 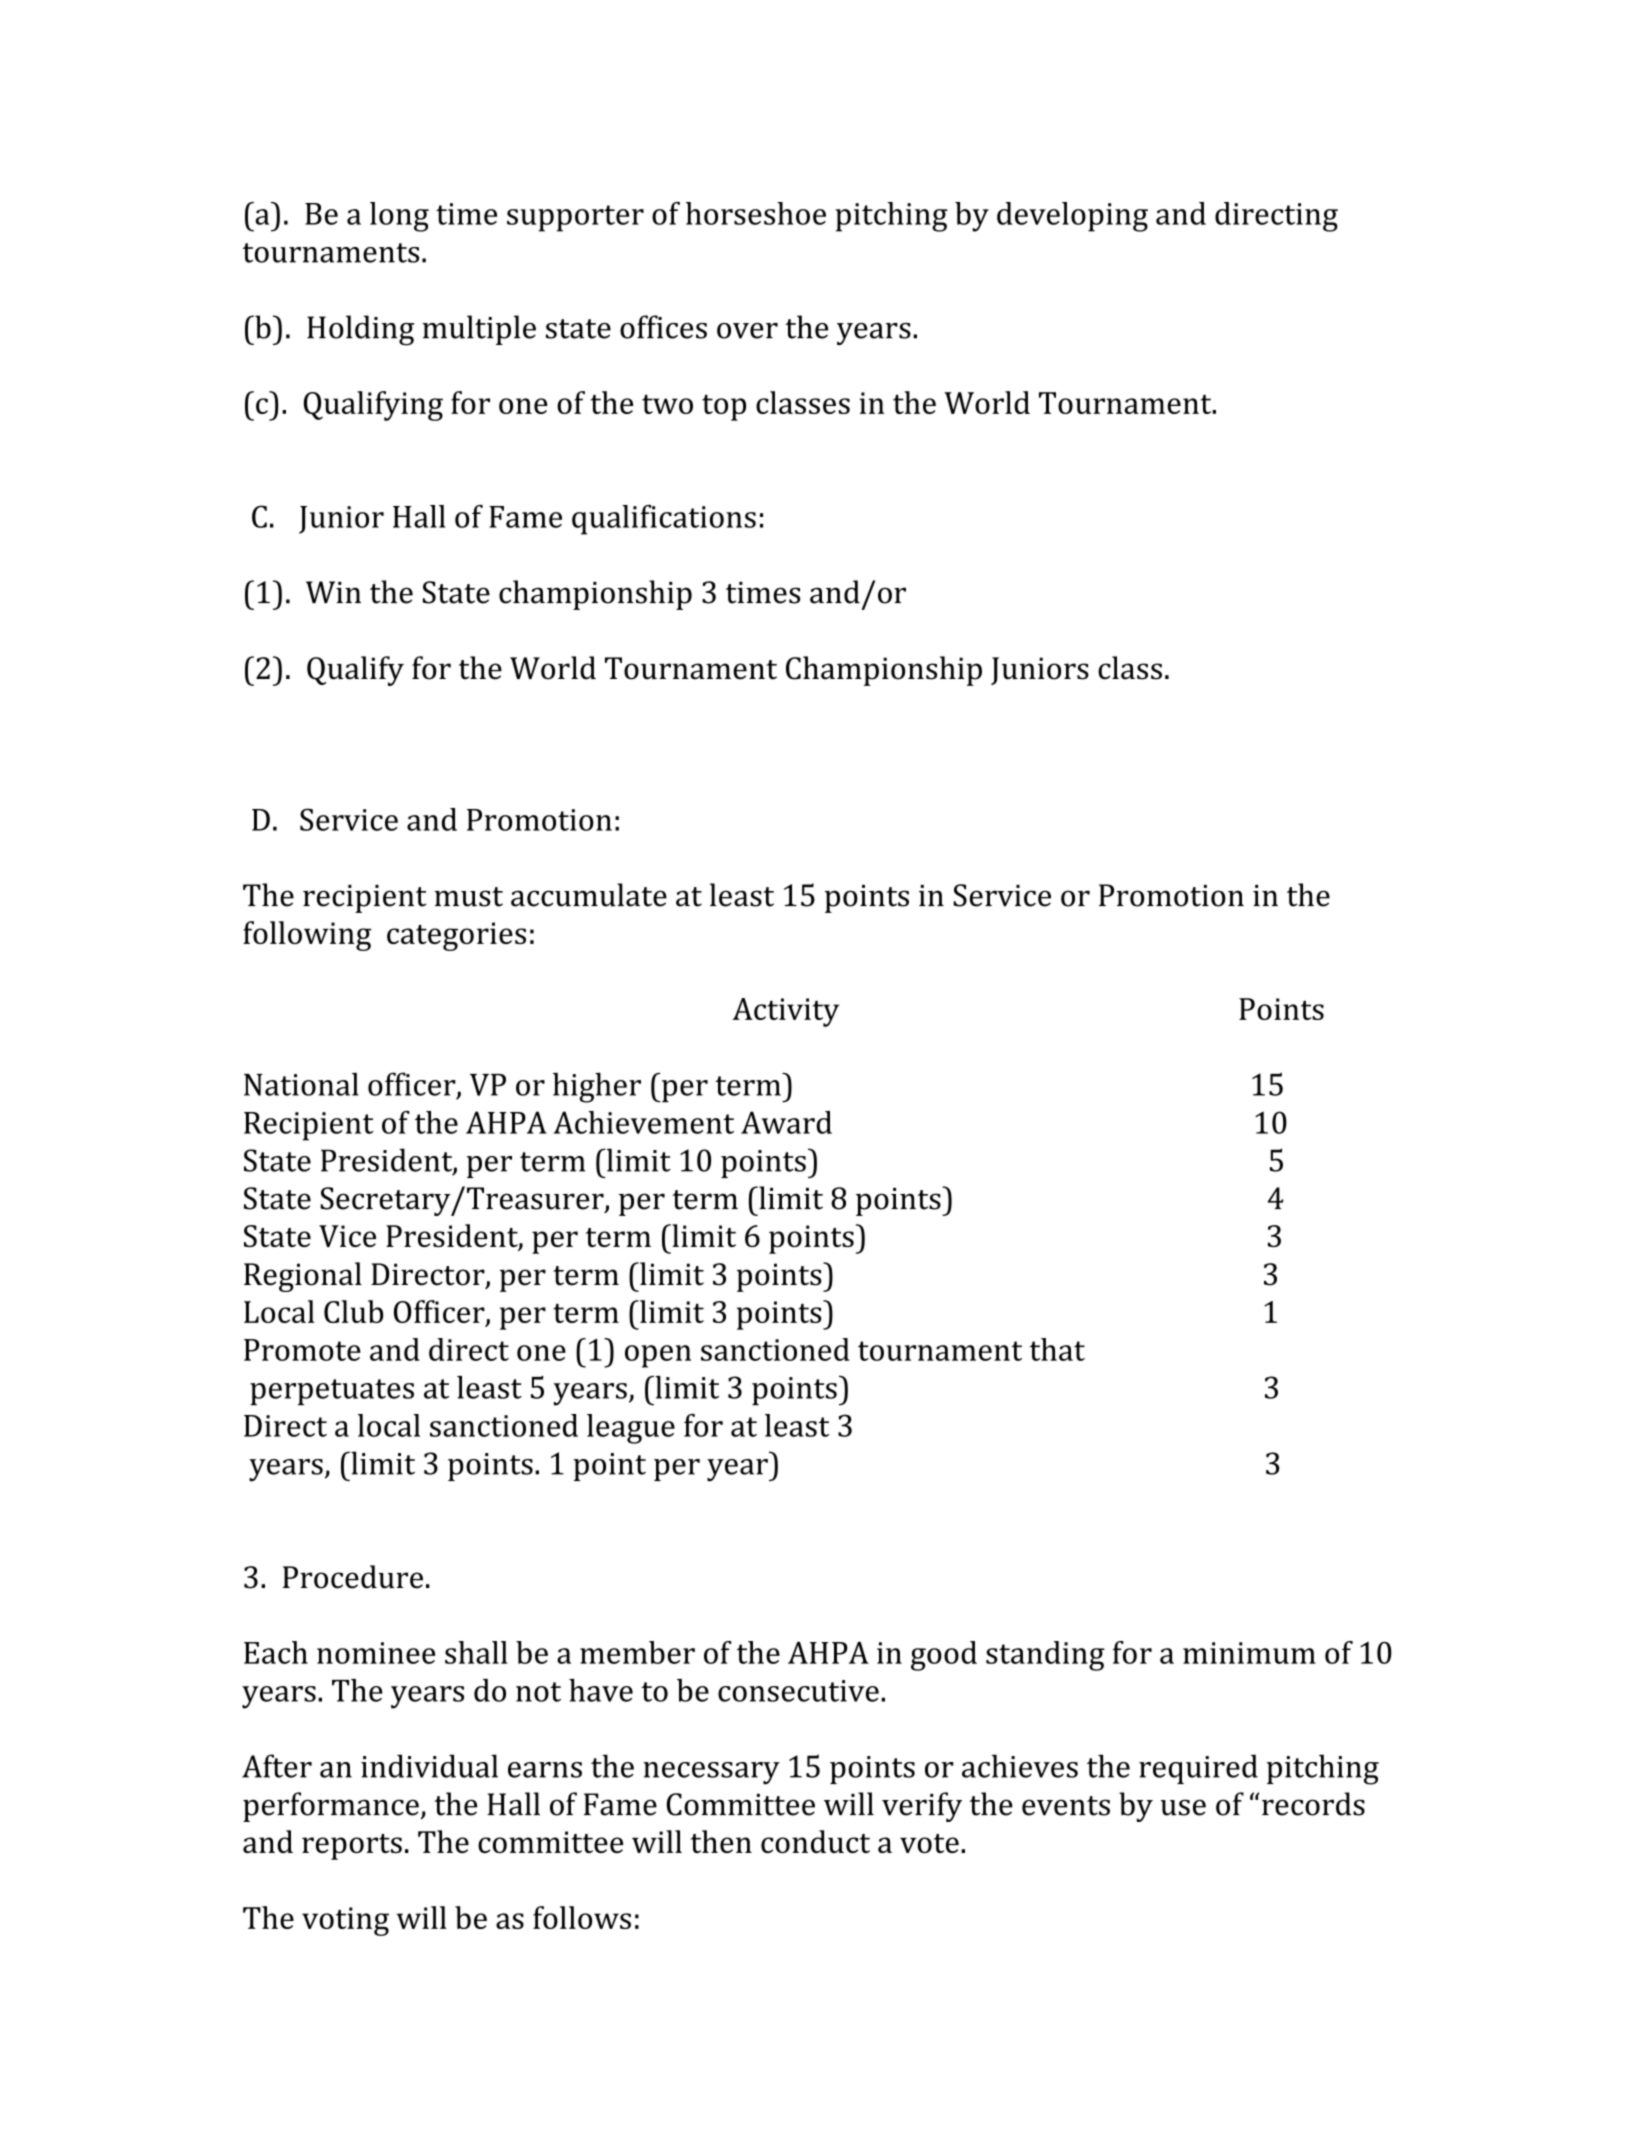 I want to click on long, so click(x=399, y=217).
